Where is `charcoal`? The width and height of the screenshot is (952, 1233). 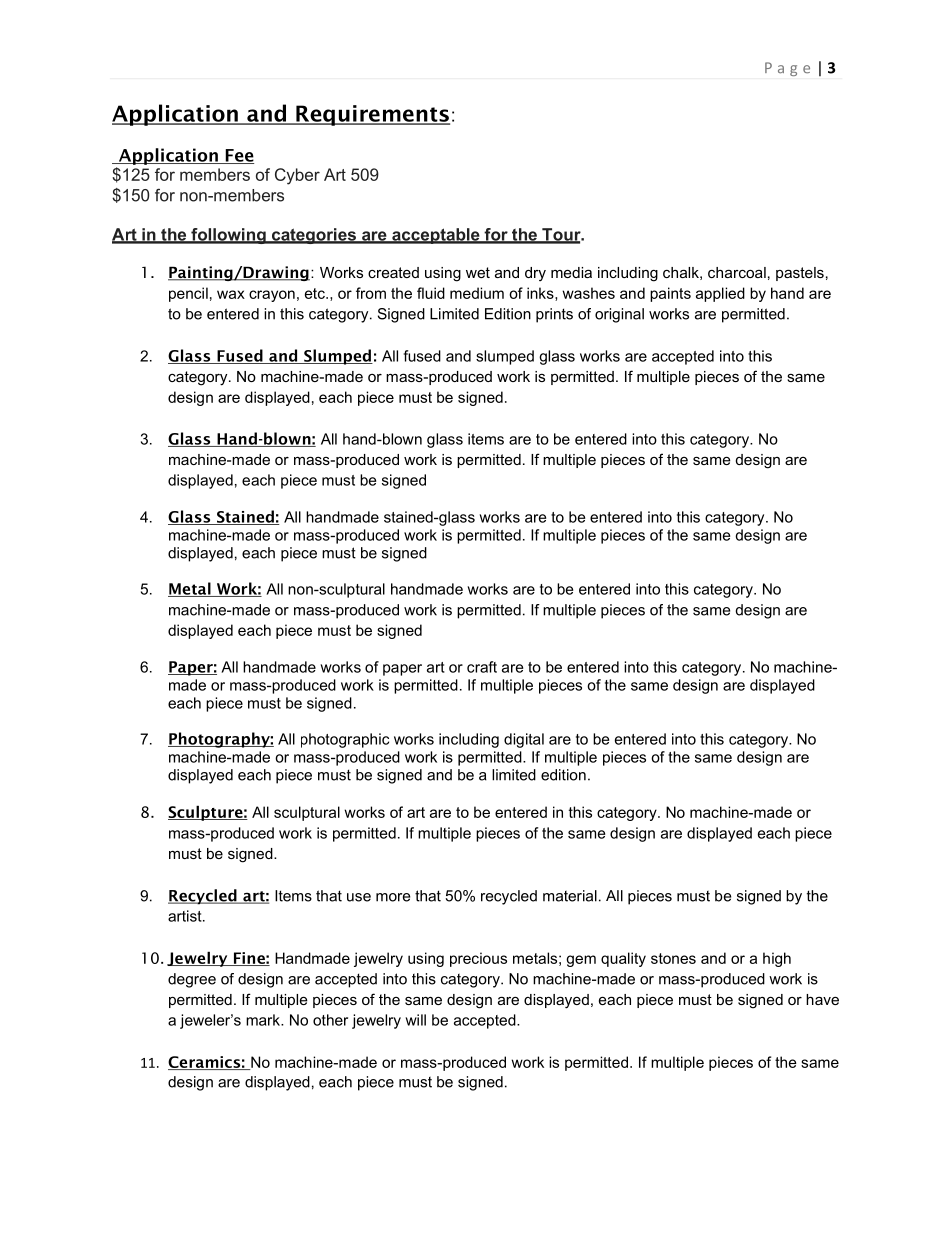 charcoal is located at coordinates (737, 272).
